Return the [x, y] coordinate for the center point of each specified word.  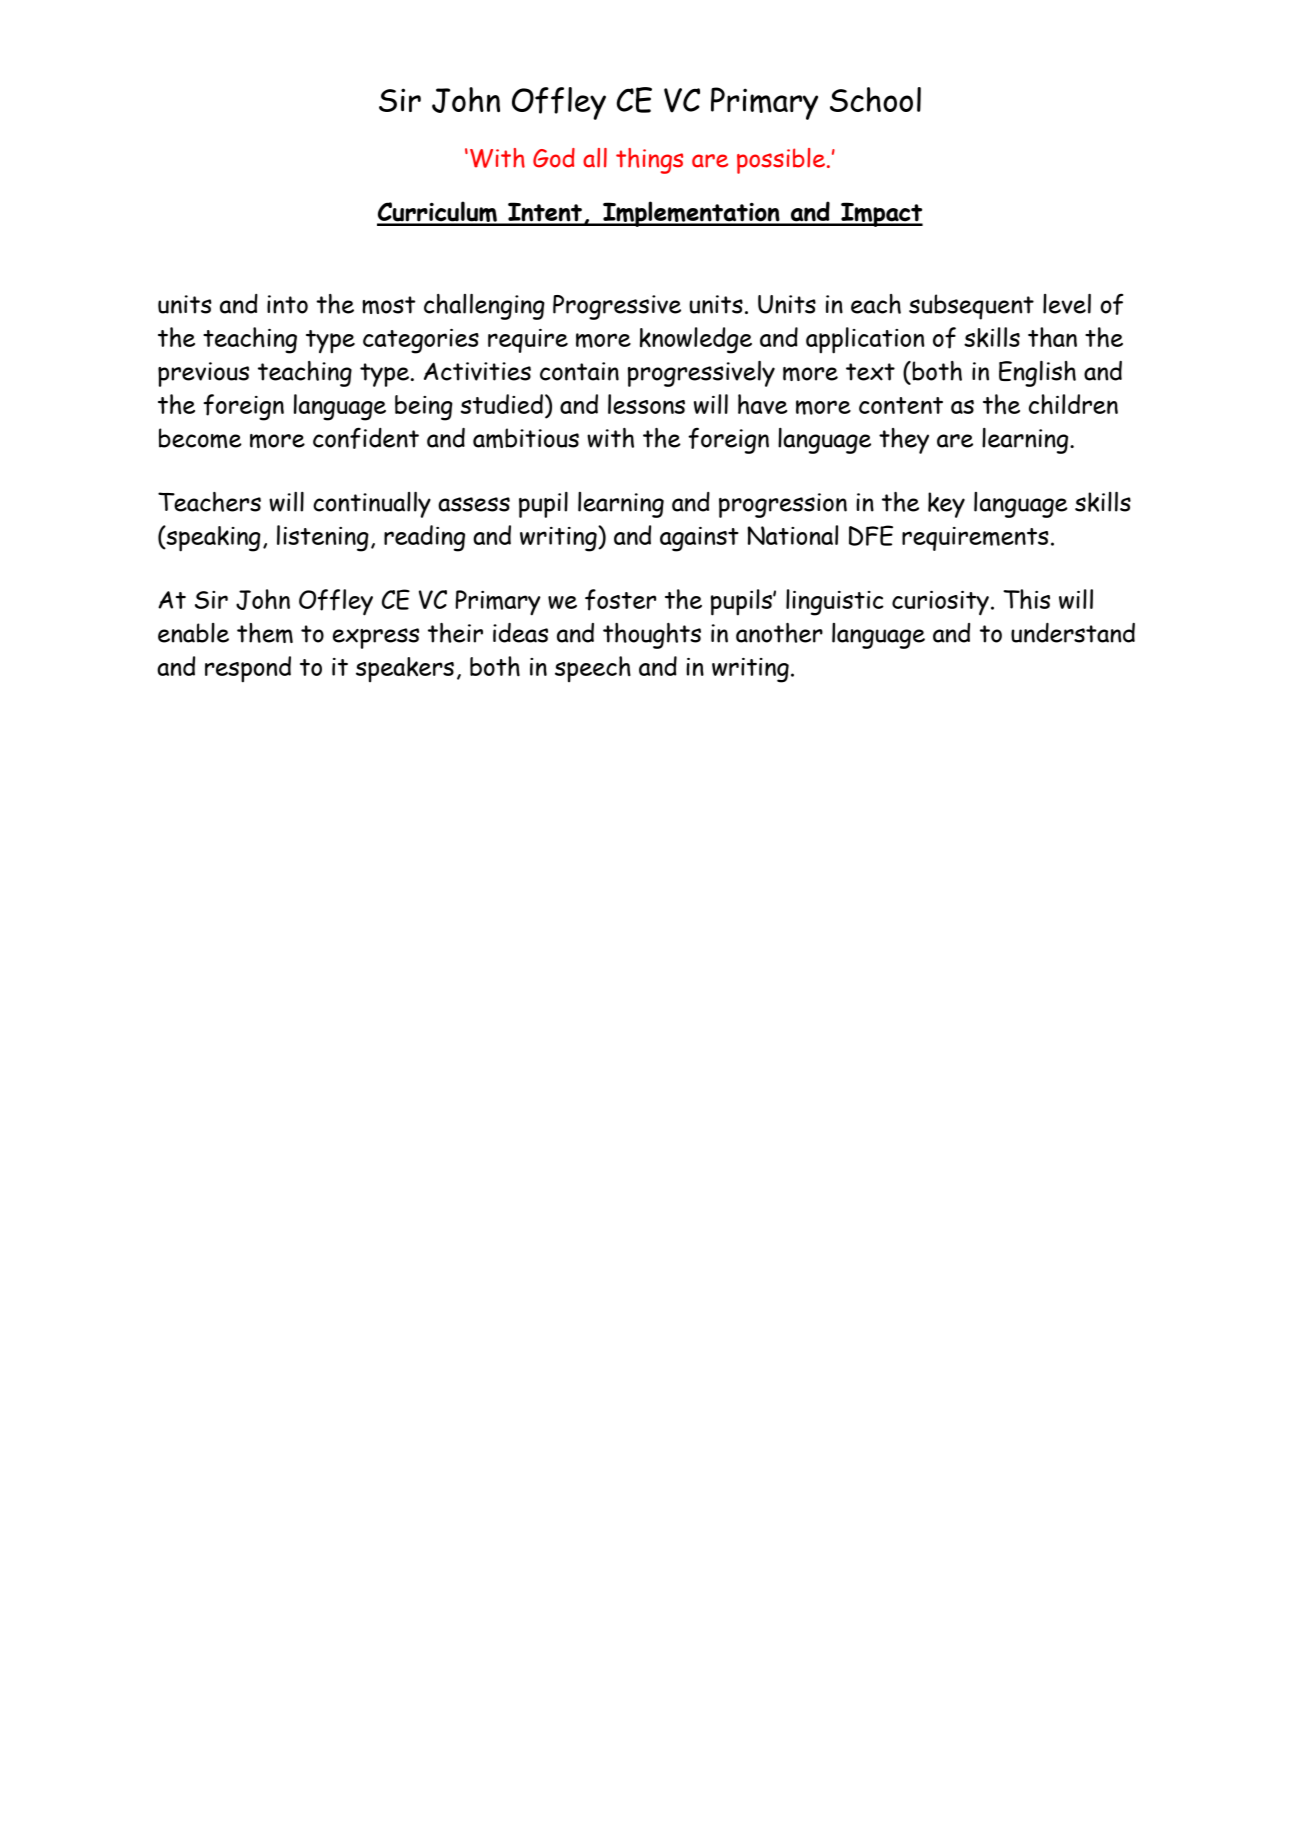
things [649, 161]
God [554, 158]
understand [1073, 633]
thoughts [652, 636]
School [875, 99]
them [265, 633]
